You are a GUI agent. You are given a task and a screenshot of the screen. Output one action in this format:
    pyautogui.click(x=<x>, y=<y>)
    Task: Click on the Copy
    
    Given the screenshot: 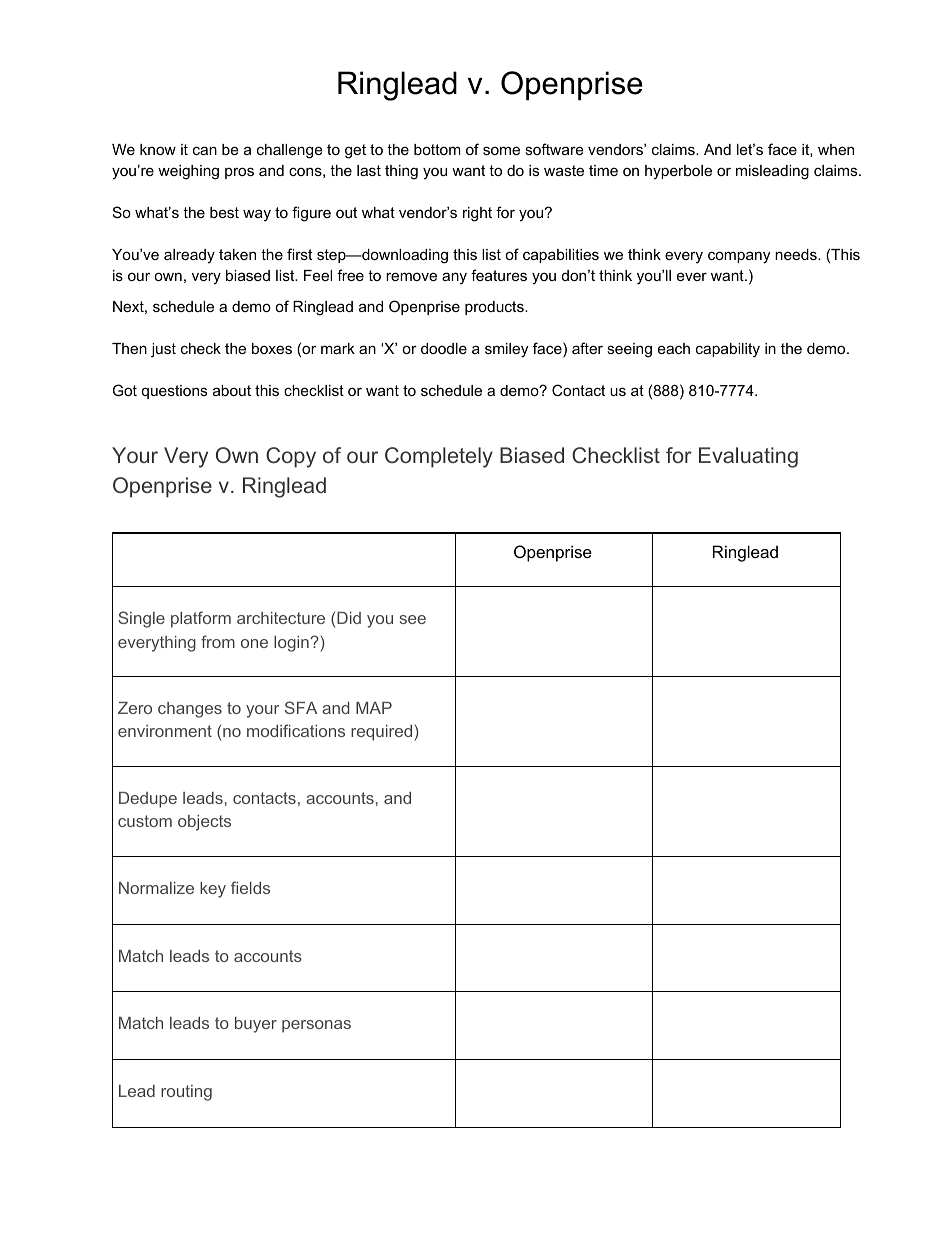 What is the action you would take?
    pyautogui.click(x=291, y=457)
